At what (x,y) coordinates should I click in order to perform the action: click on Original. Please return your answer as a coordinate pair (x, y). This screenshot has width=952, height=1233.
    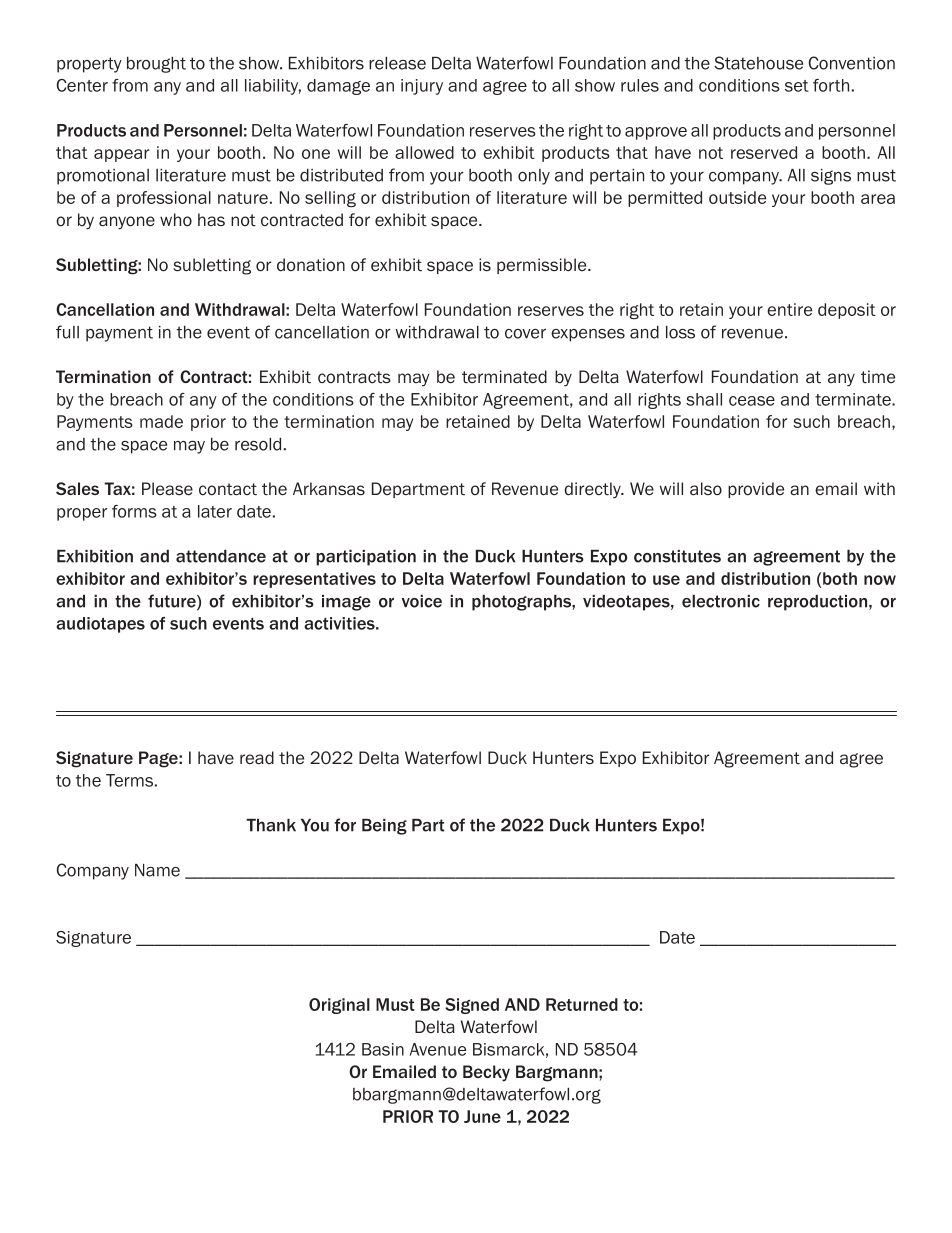
    Looking at the image, I should click on (339, 1006).
